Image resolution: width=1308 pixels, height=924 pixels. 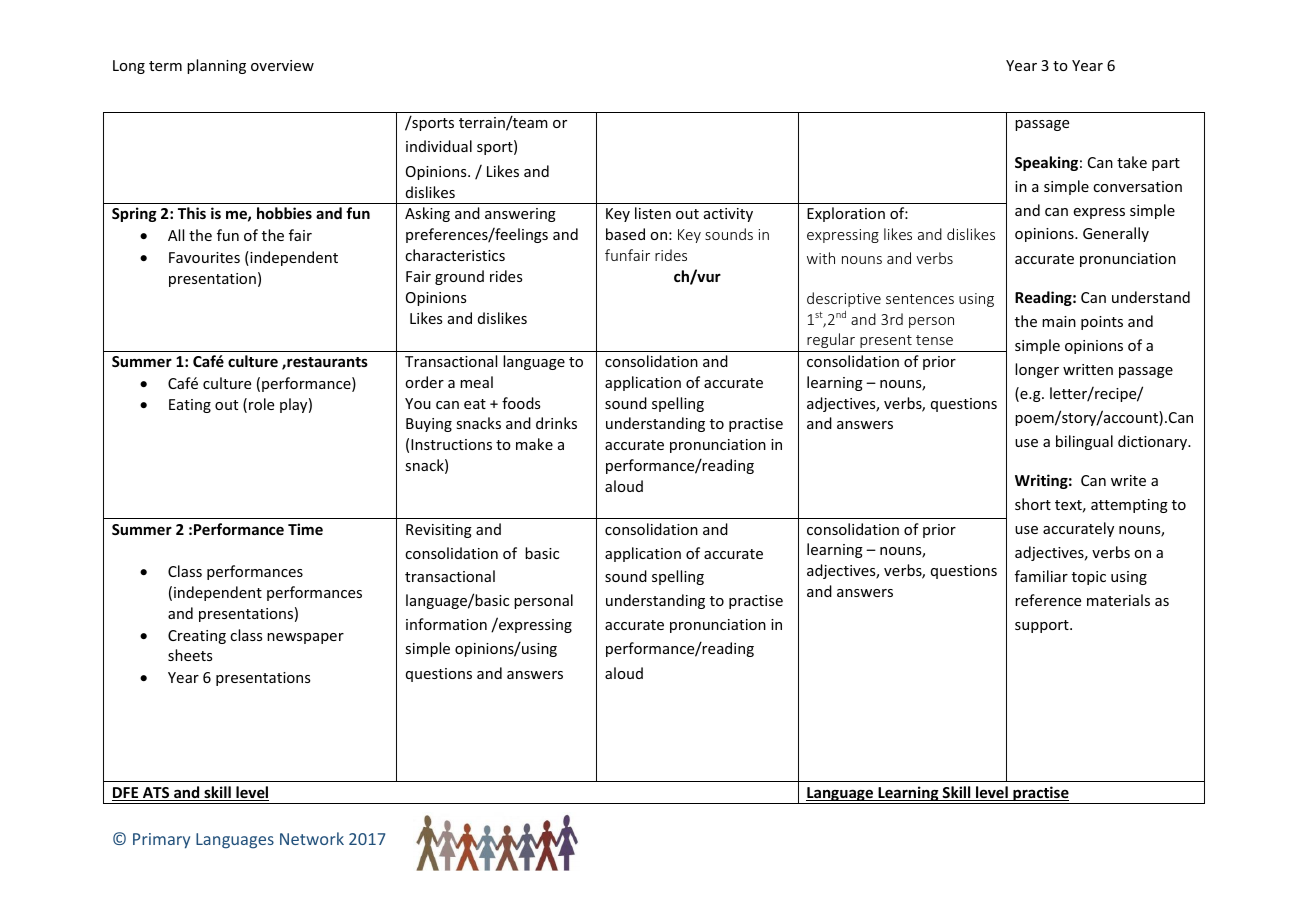 I want to click on information, so click(x=446, y=624).
